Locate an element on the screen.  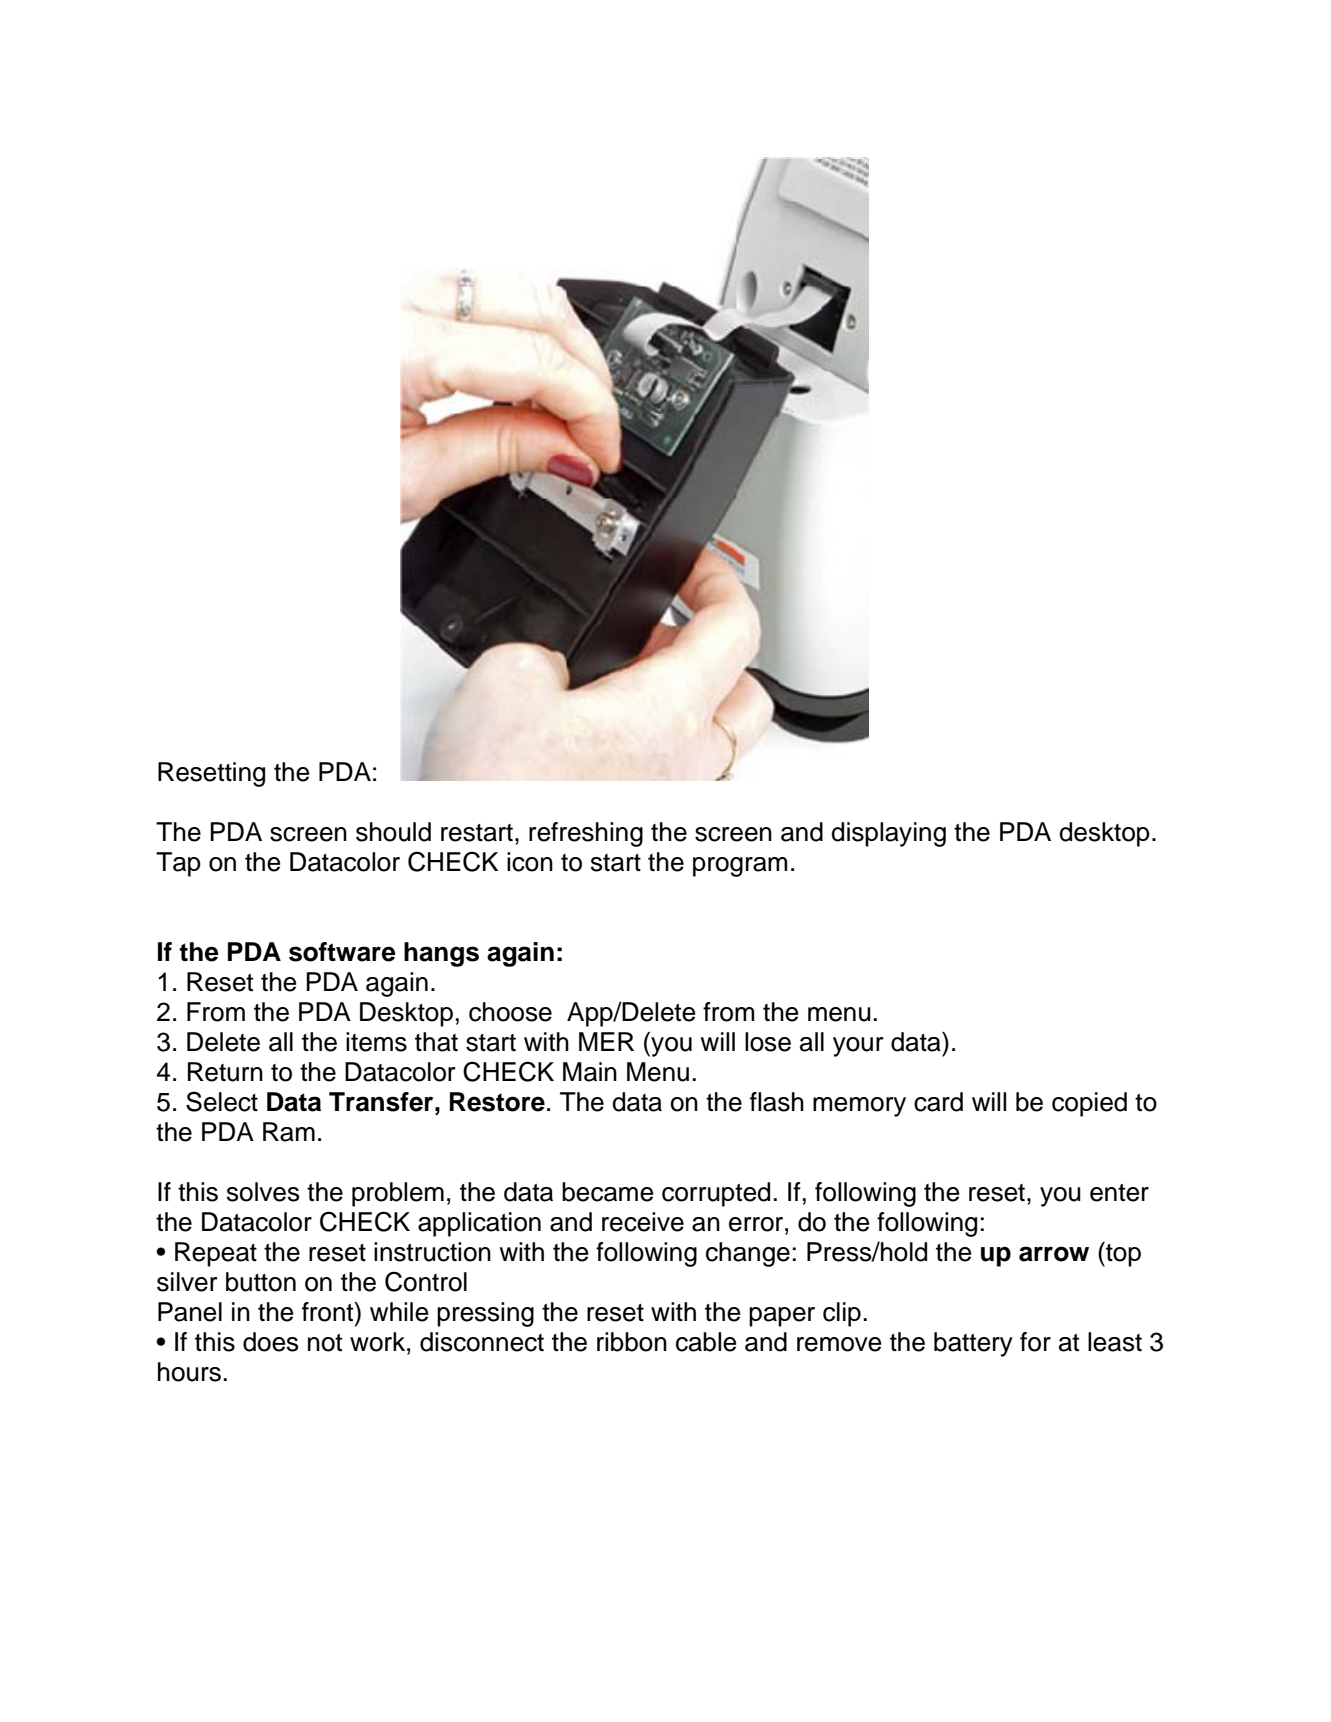
does is located at coordinates (271, 1342).
